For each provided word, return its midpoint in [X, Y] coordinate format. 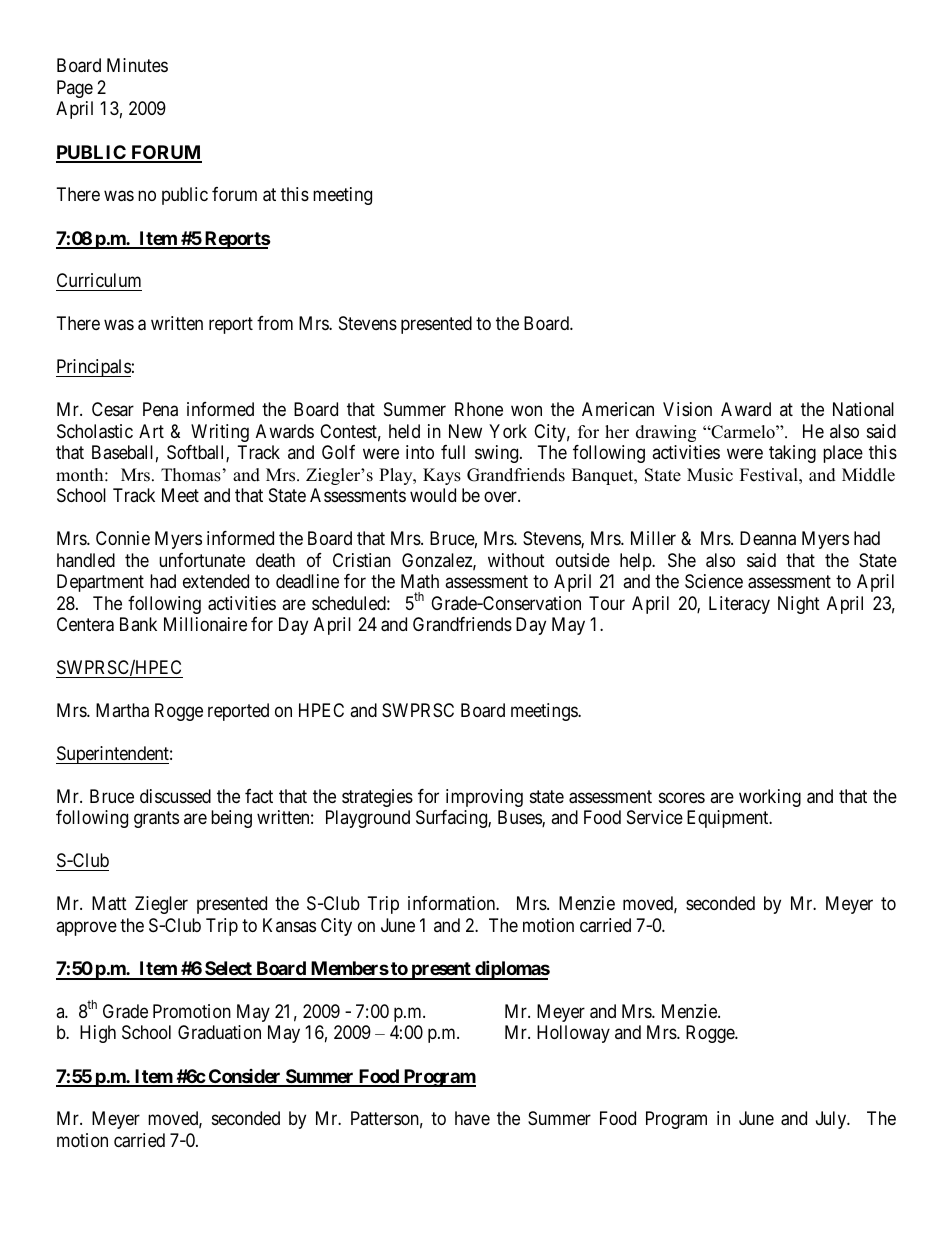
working [770, 798]
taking [792, 454]
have [472, 1118]
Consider [245, 1077]
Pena [160, 409]
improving [484, 798]
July [832, 1120]
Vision [687, 409]
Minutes [137, 65]
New [465, 431]
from [275, 323]
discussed [175, 796]
